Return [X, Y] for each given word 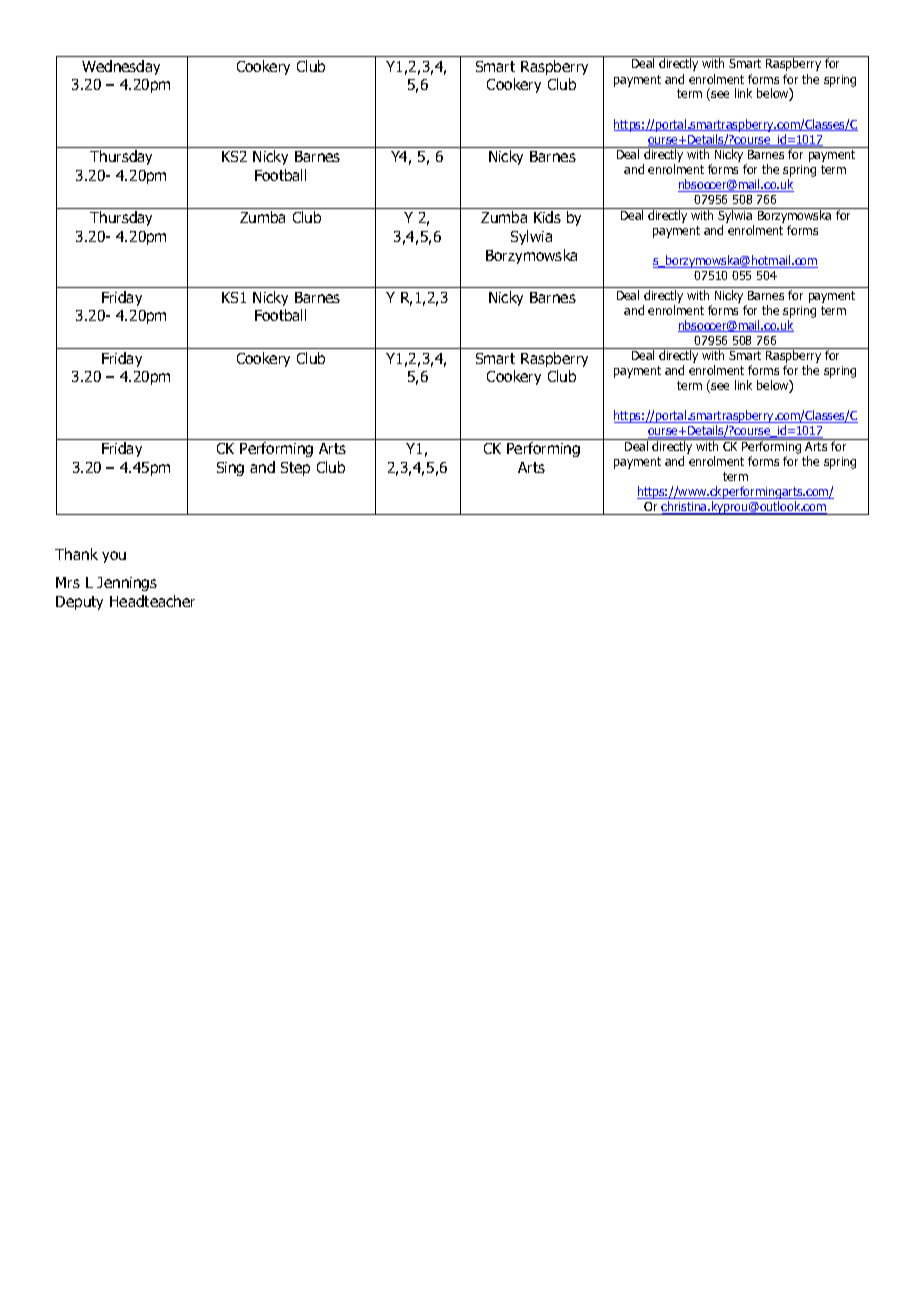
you [114, 557]
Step [295, 469]
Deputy [79, 603]
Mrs [68, 582]
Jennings [127, 584]
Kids [547, 217]
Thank [76, 554]
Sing [230, 469]
